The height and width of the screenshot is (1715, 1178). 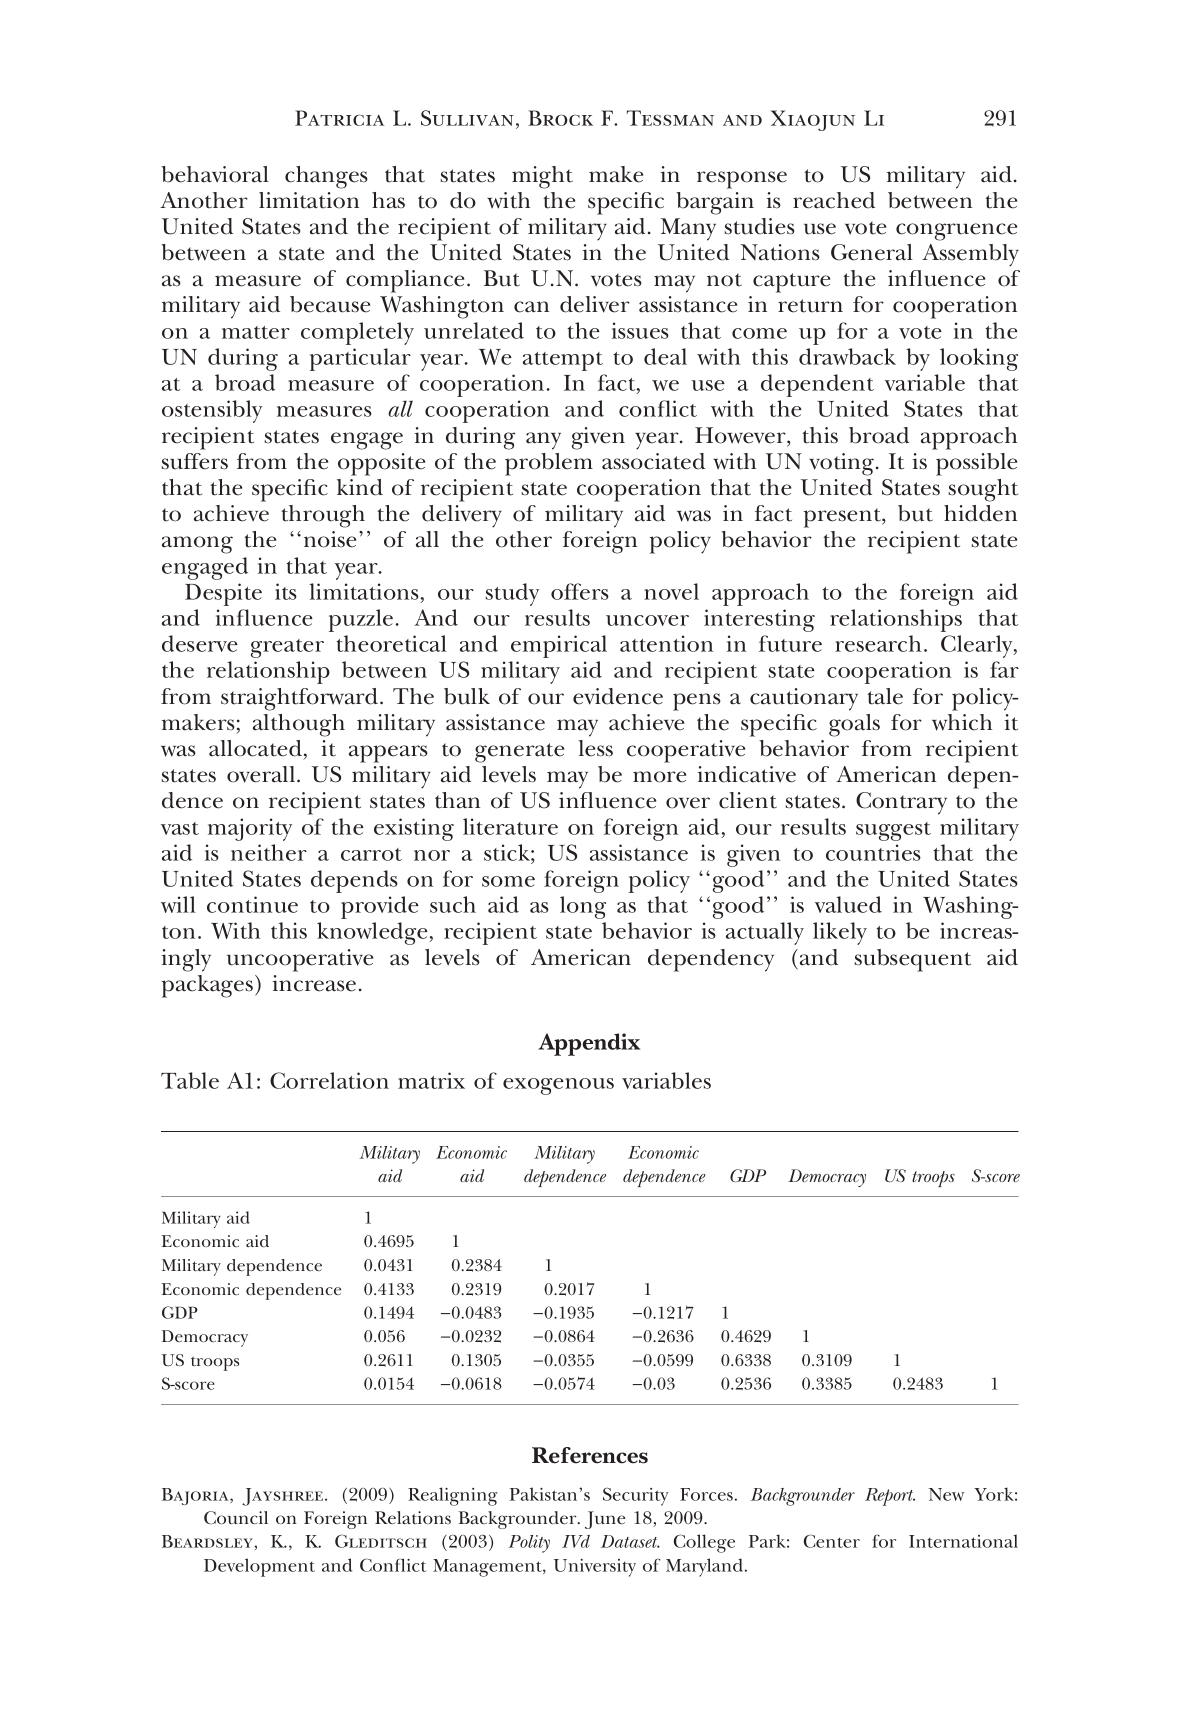 What do you see at coordinates (605, 1520) in the screenshot?
I see `June` at bounding box center [605, 1520].
